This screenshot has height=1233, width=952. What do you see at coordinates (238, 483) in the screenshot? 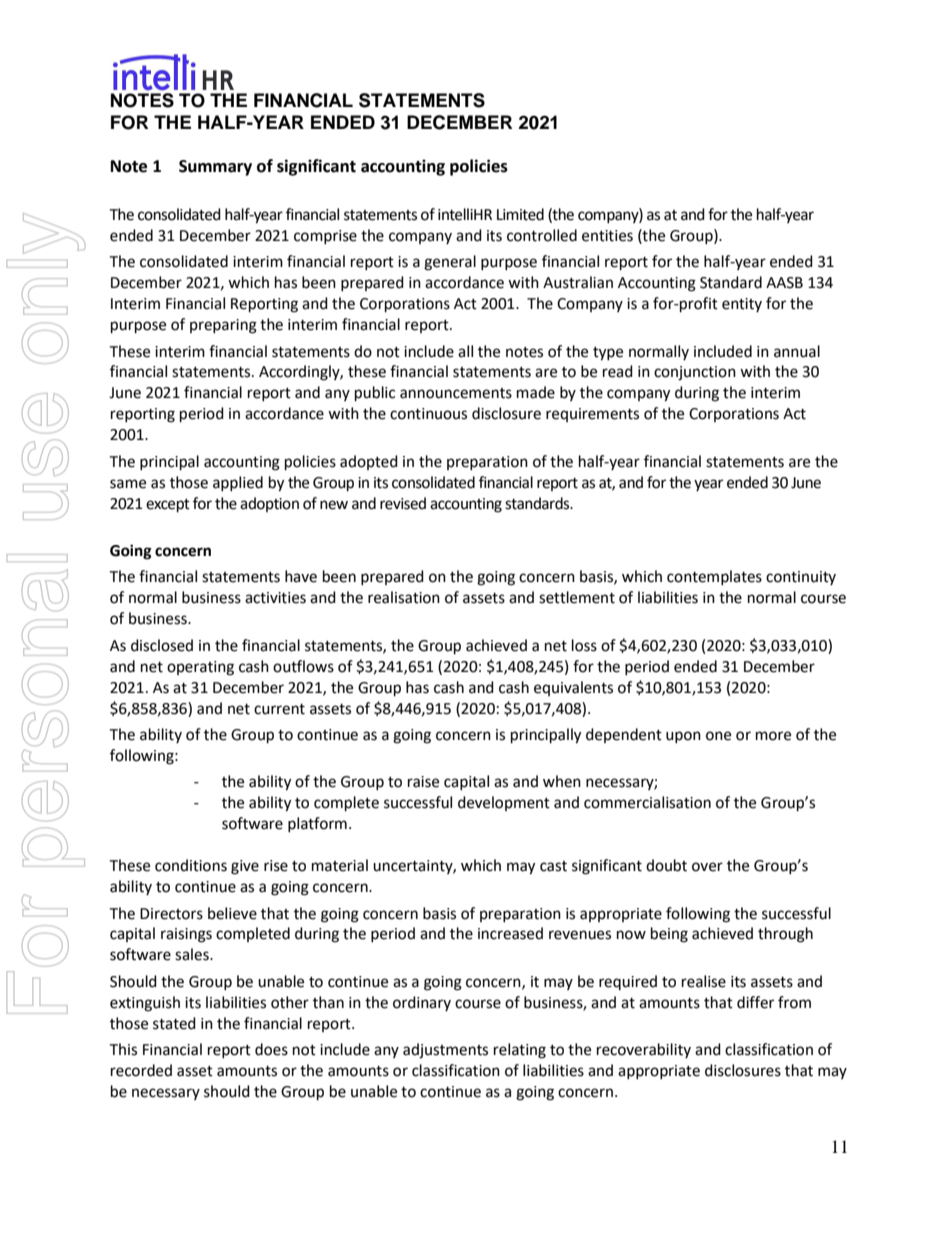
I see `applied` at bounding box center [238, 483].
